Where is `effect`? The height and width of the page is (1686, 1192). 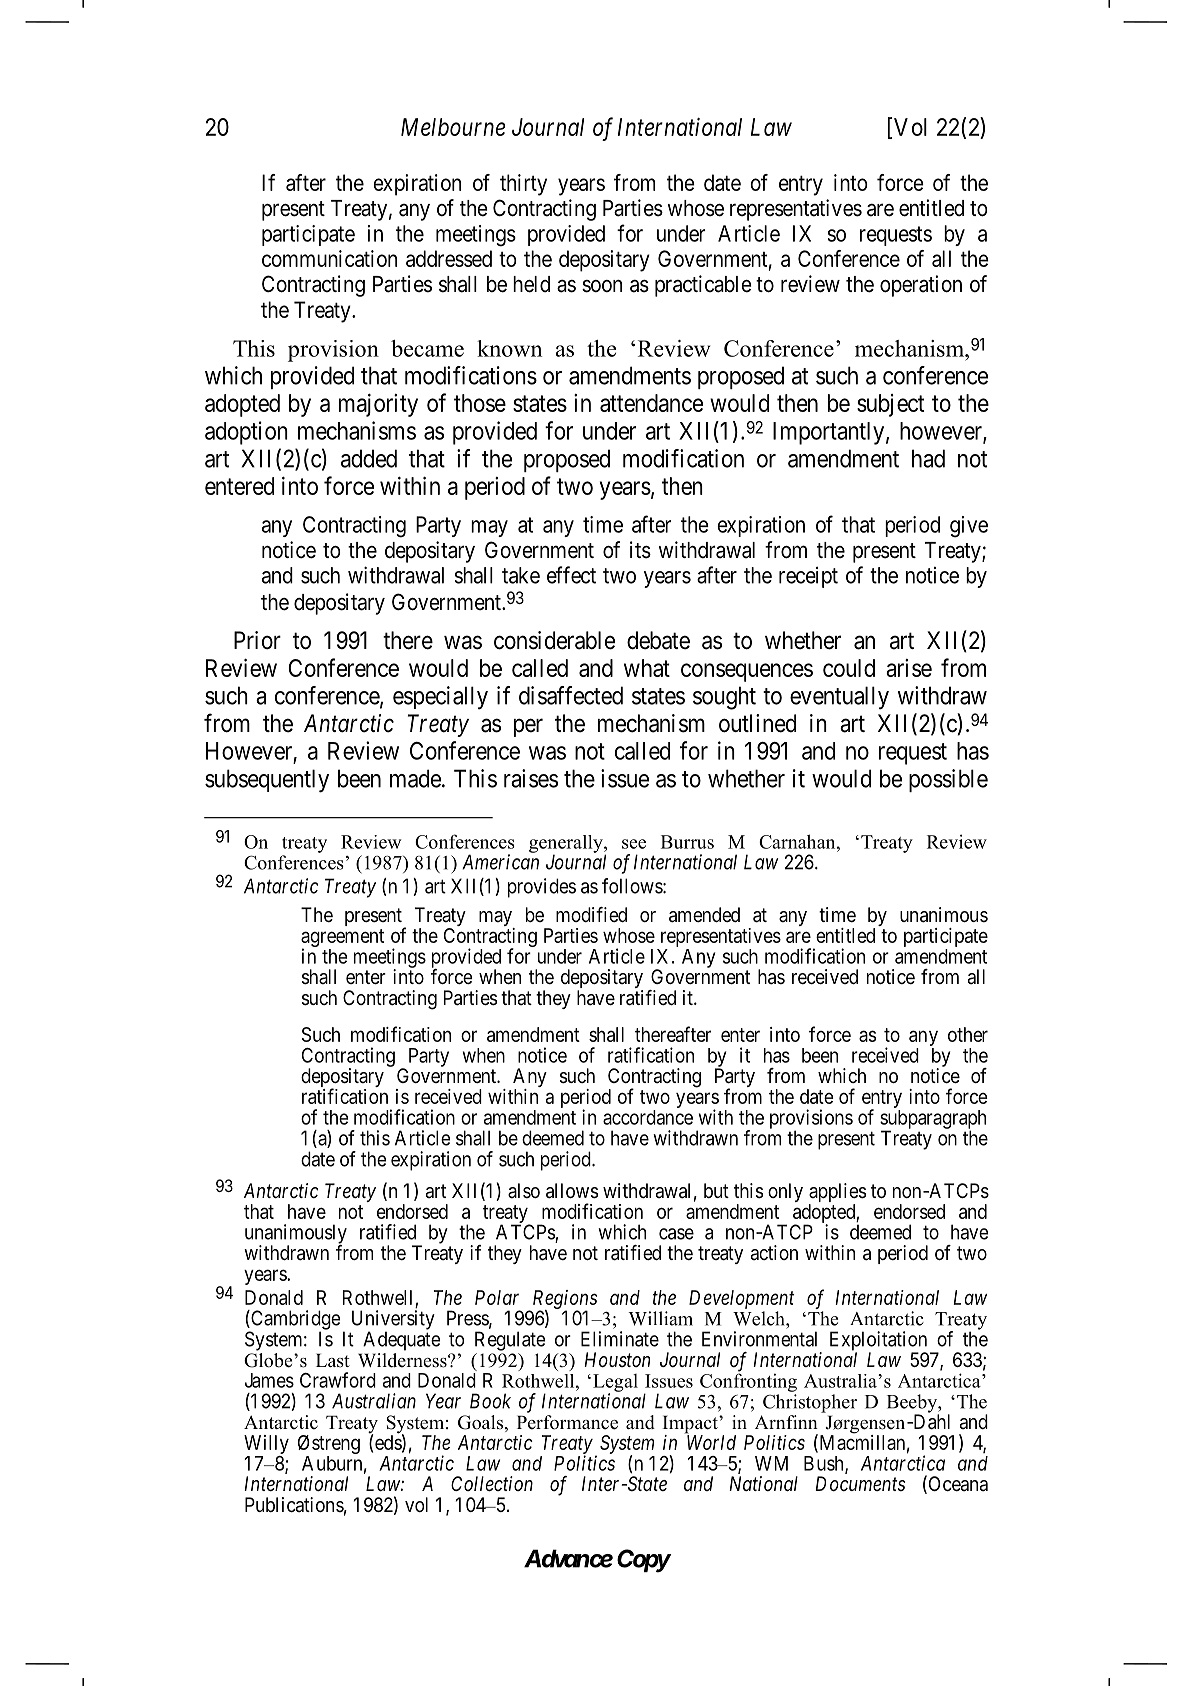 effect is located at coordinates (571, 575).
